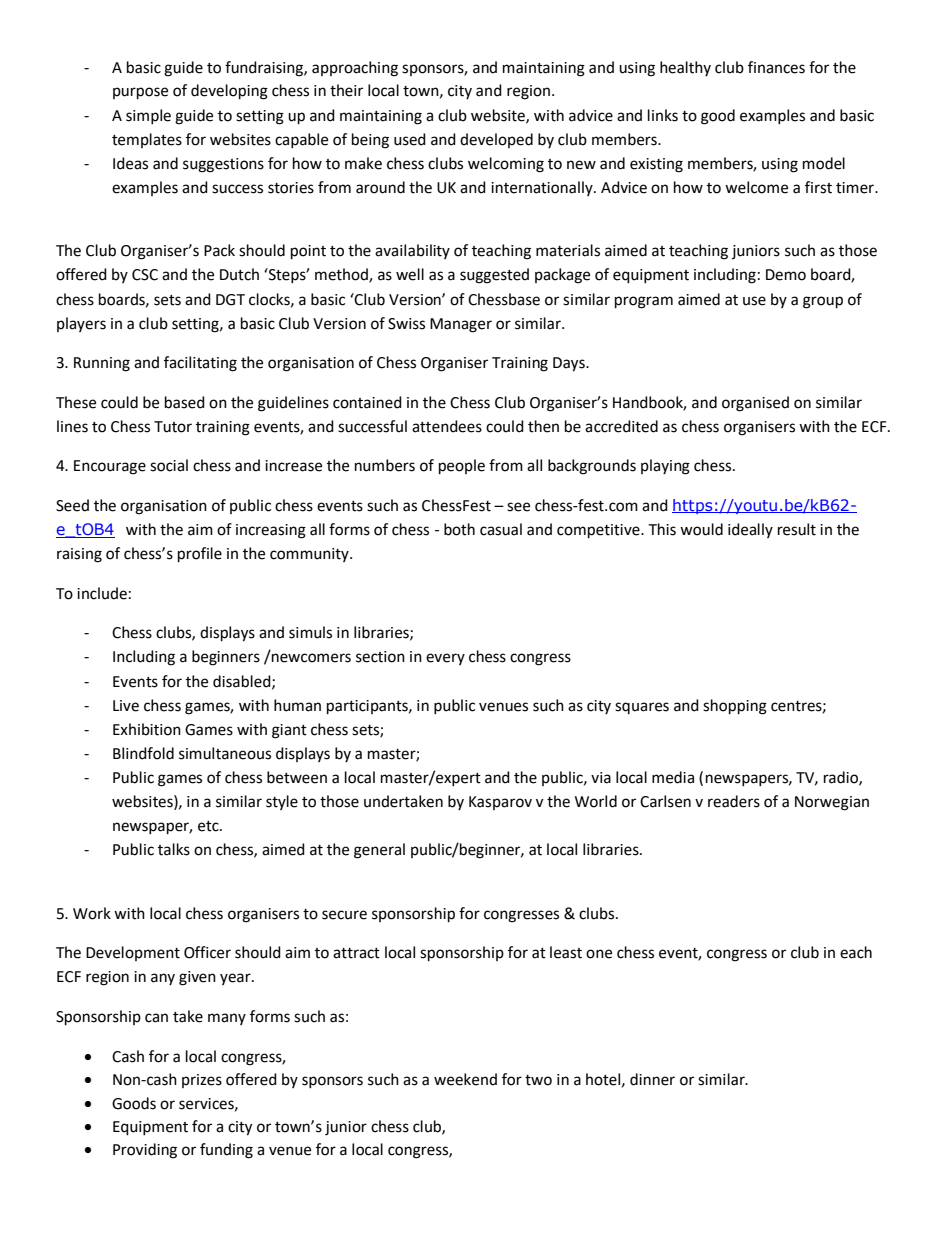 This screenshot has height=1233, width=952. I want to click on purpose, so click(140, 93).
